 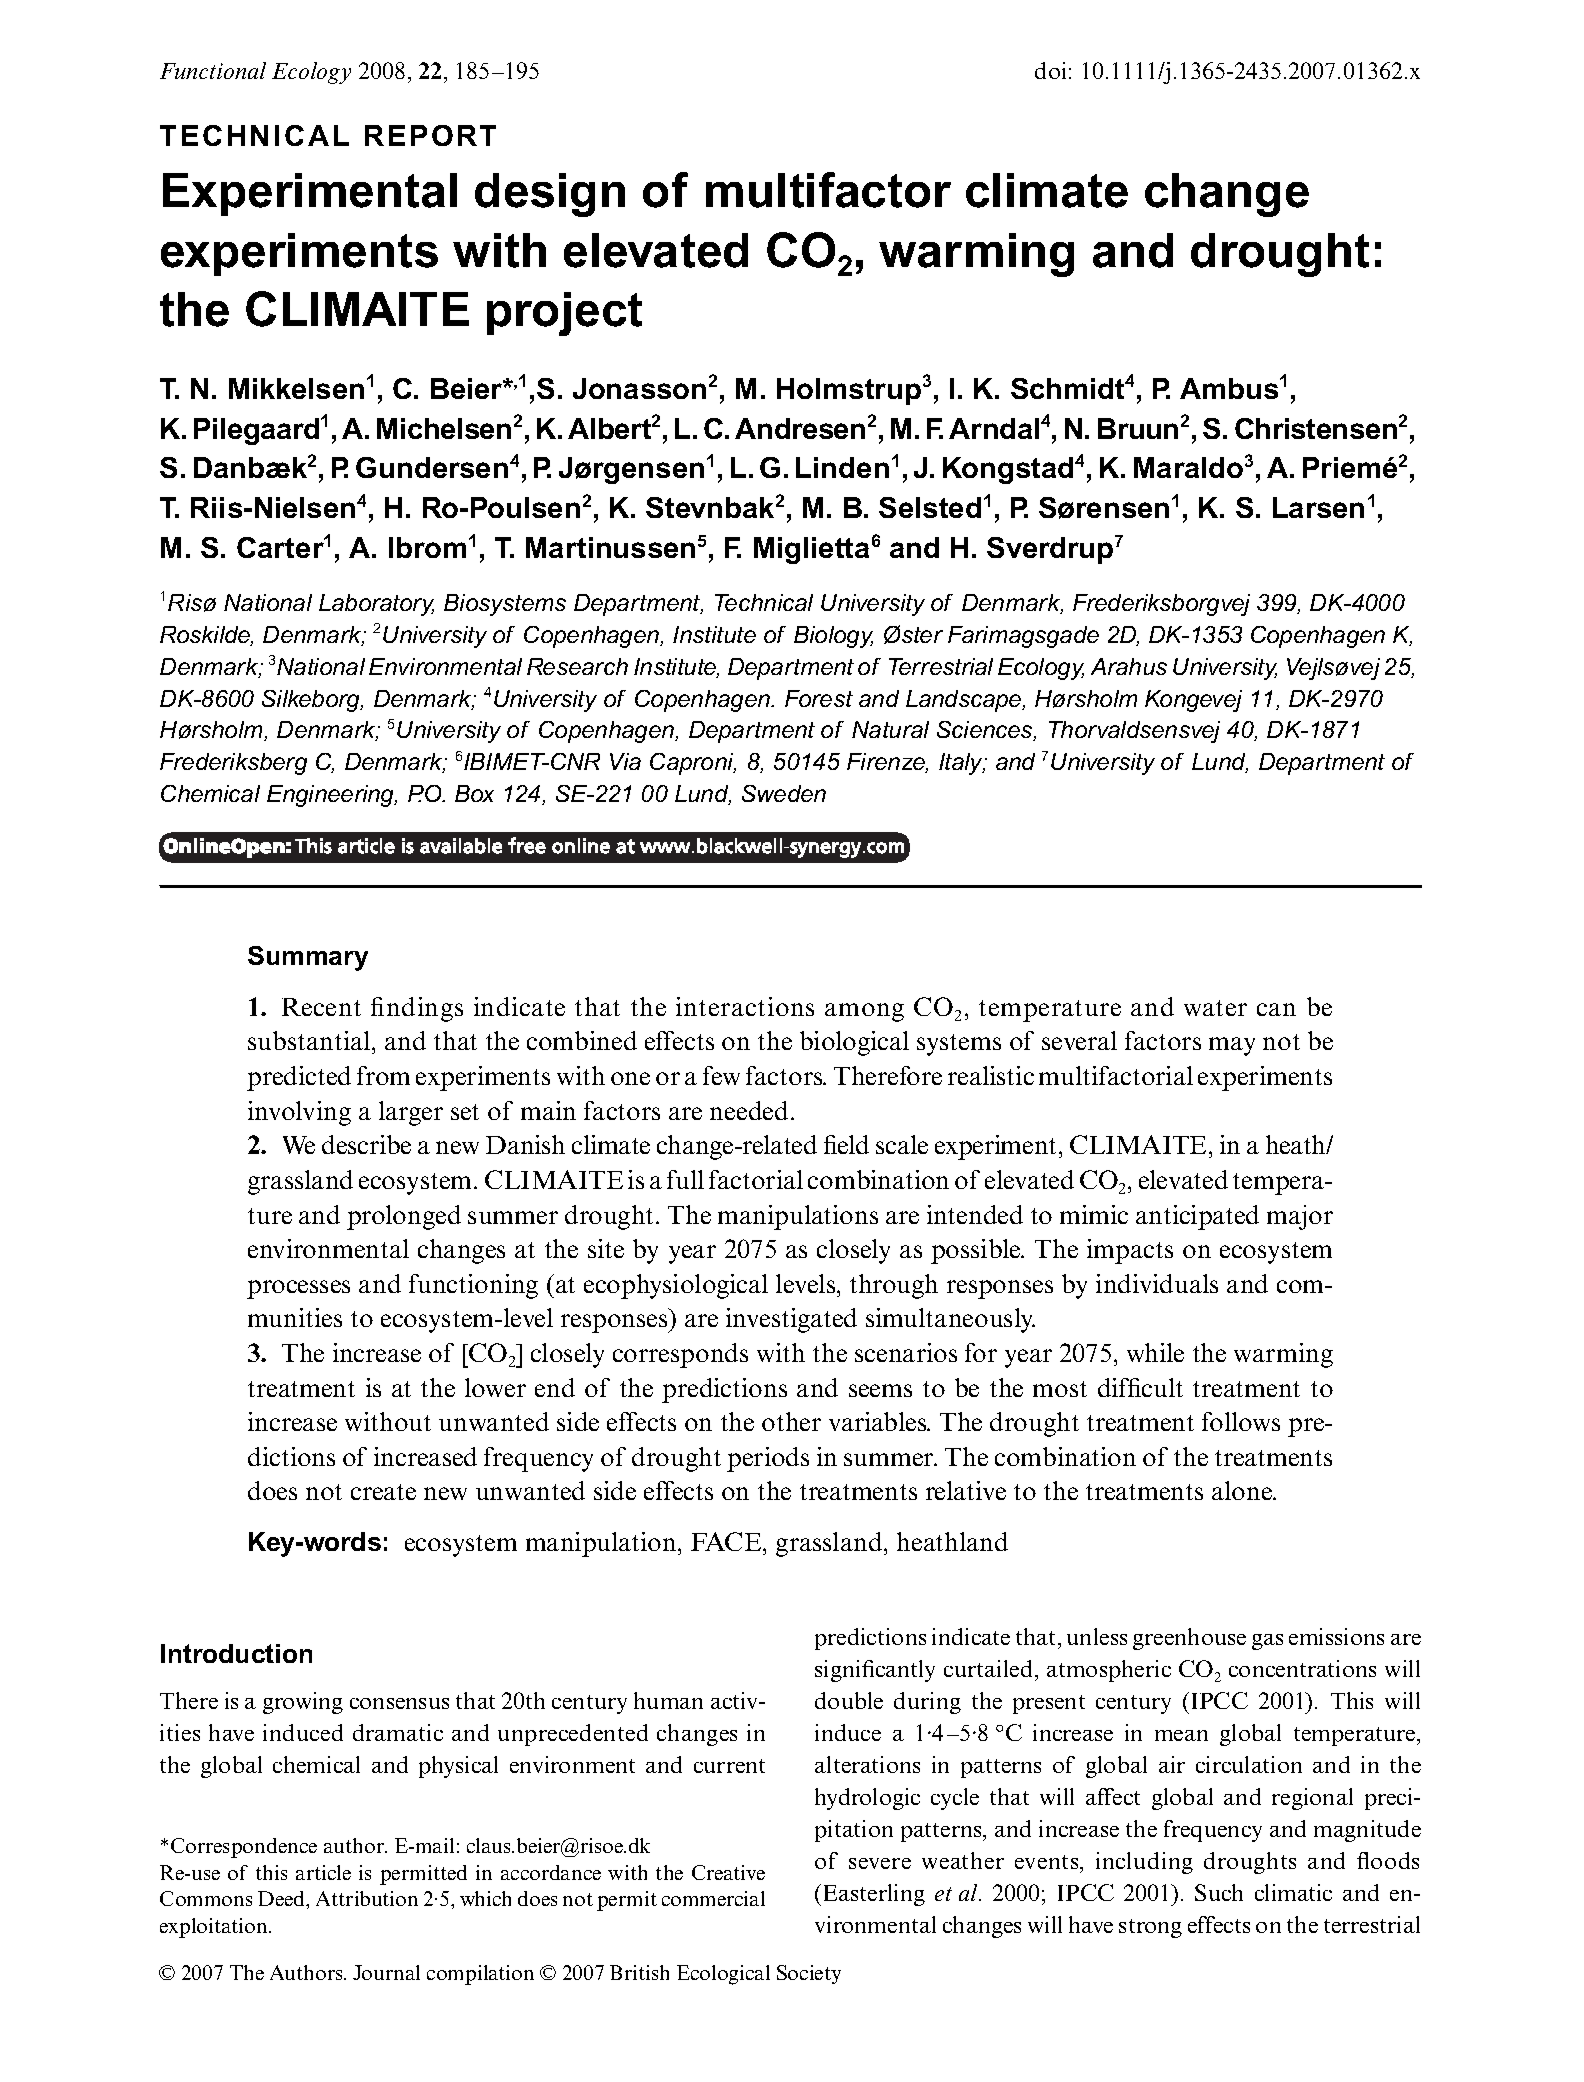 I want to click on Society, so click(x=809, y=1974).
